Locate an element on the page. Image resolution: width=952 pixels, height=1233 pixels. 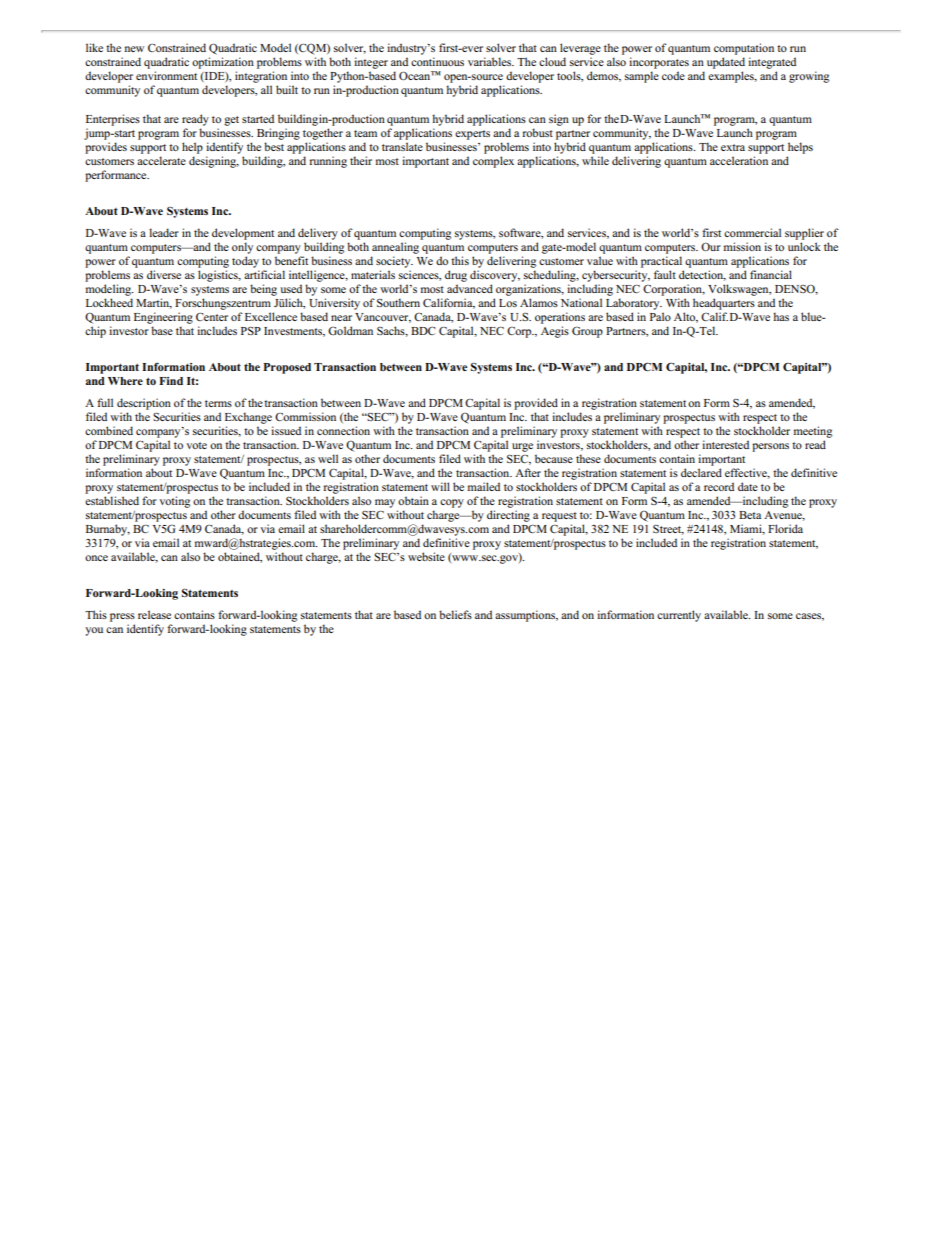
computation is located at coordinates (744, 49).
